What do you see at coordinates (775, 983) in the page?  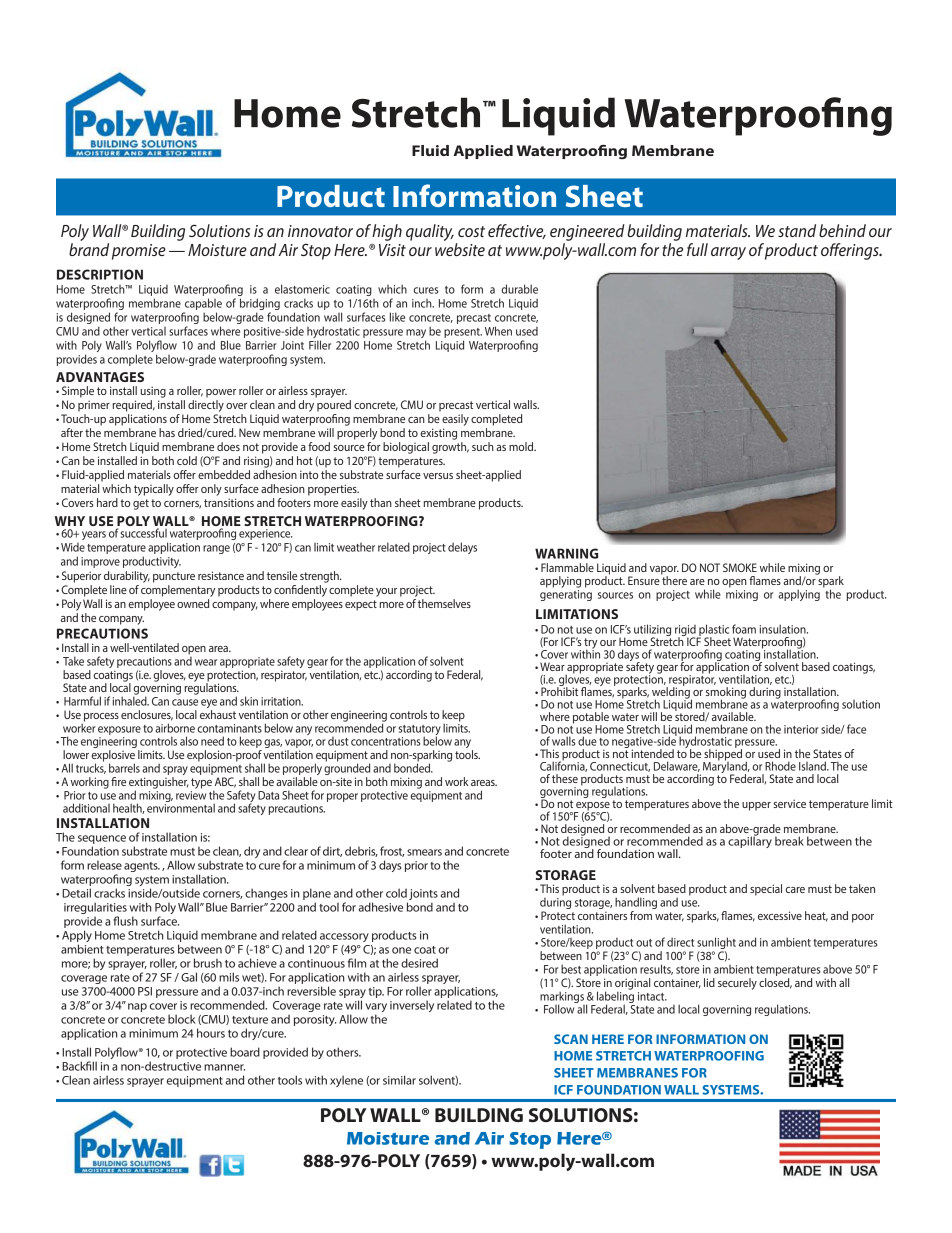 I see `closed` at bounding box center [775, 983].
